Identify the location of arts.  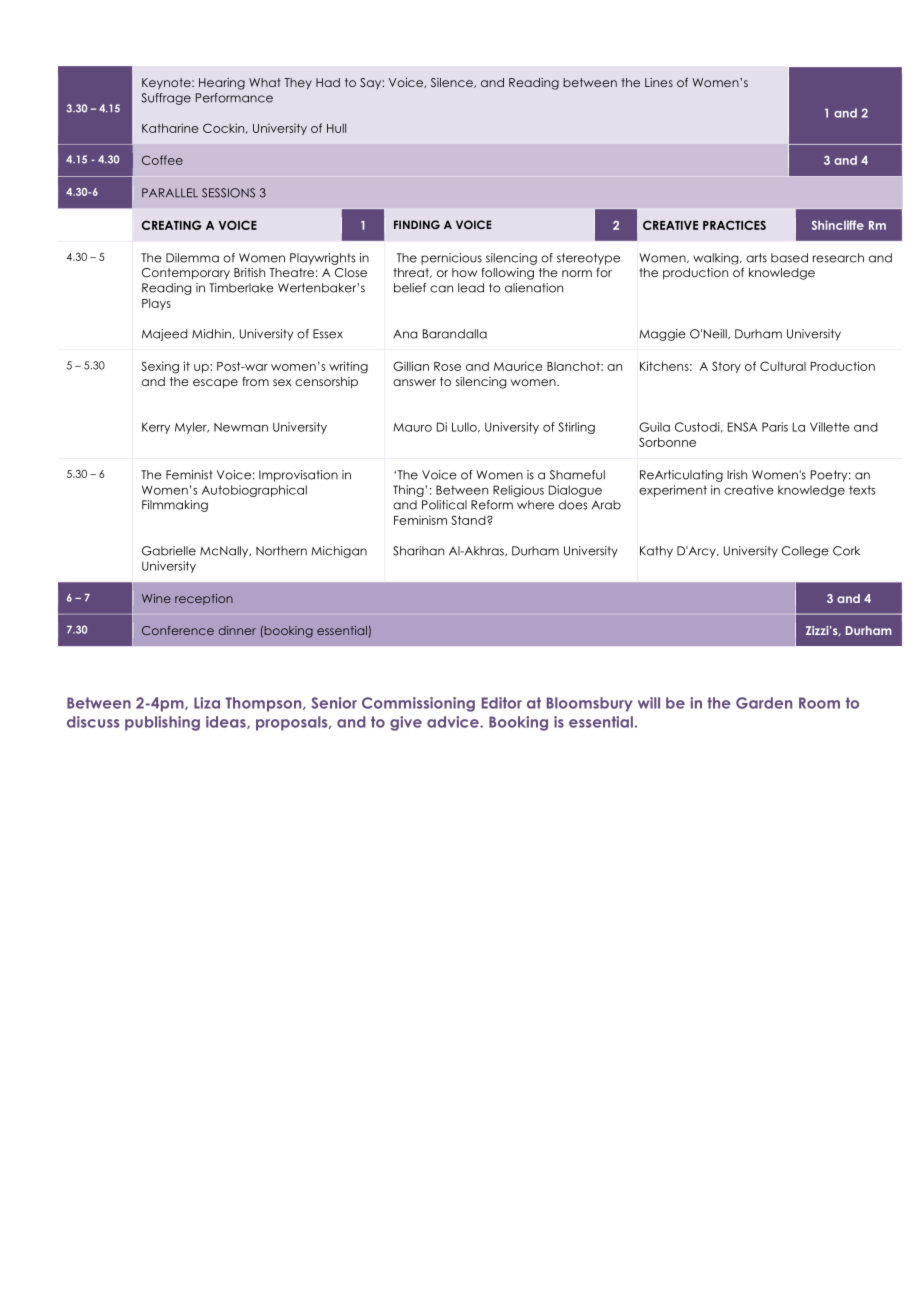
(756, 258).
